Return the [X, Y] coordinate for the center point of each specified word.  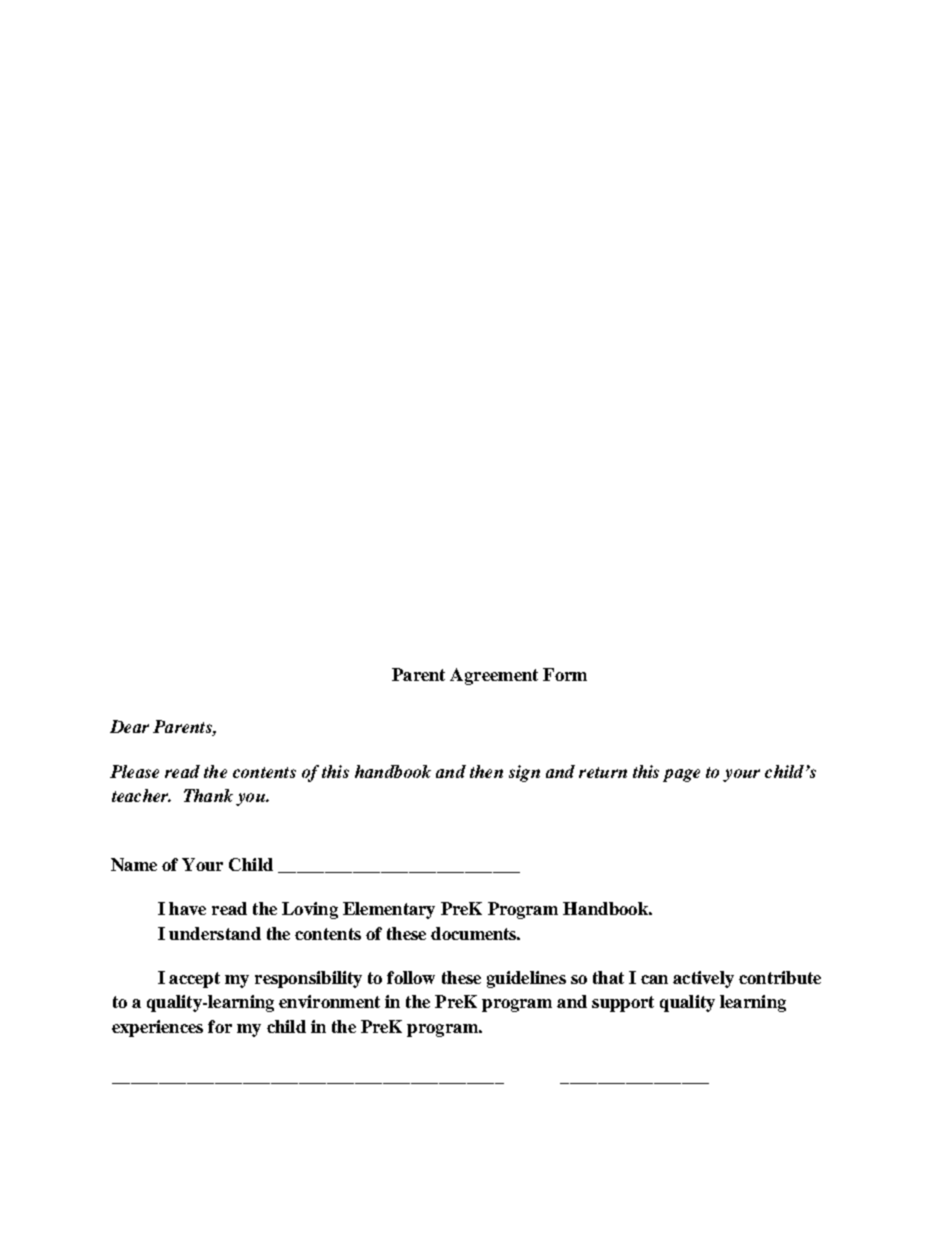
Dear [129, 726]
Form [565, 674]
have [187, 908]
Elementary [389, 910]
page [681, 775]
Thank [208, 795]
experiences [157, 1028]
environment [329, 1001]
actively [703, 979]
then [486, 771]
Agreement [494, 676]
